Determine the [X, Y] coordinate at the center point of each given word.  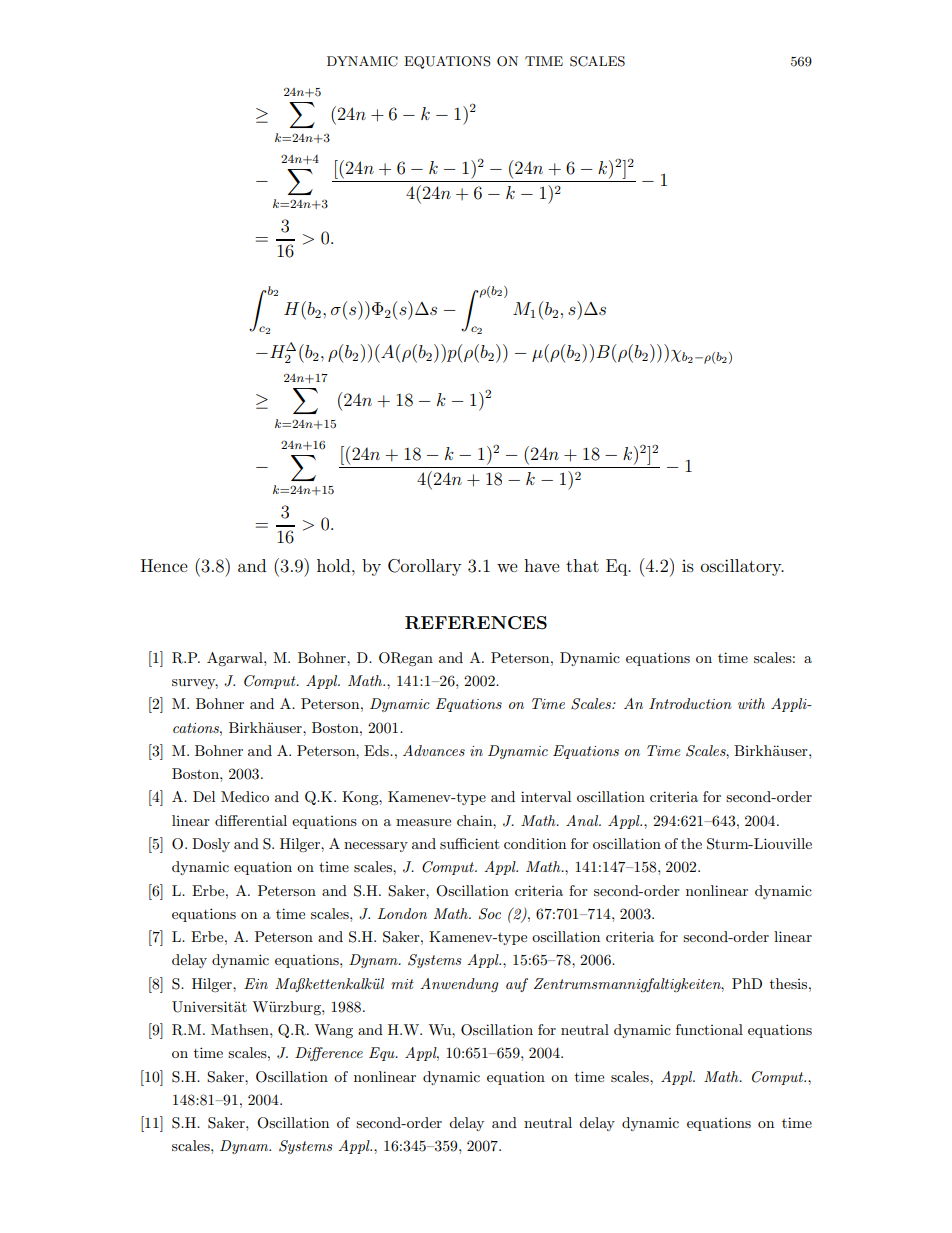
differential [251, 820]
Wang [333, 1031]
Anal [583, 820]
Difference [329, 1054]
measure [423, 822]
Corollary [424, 567]
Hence [164, 565]
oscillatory [742, 567]
